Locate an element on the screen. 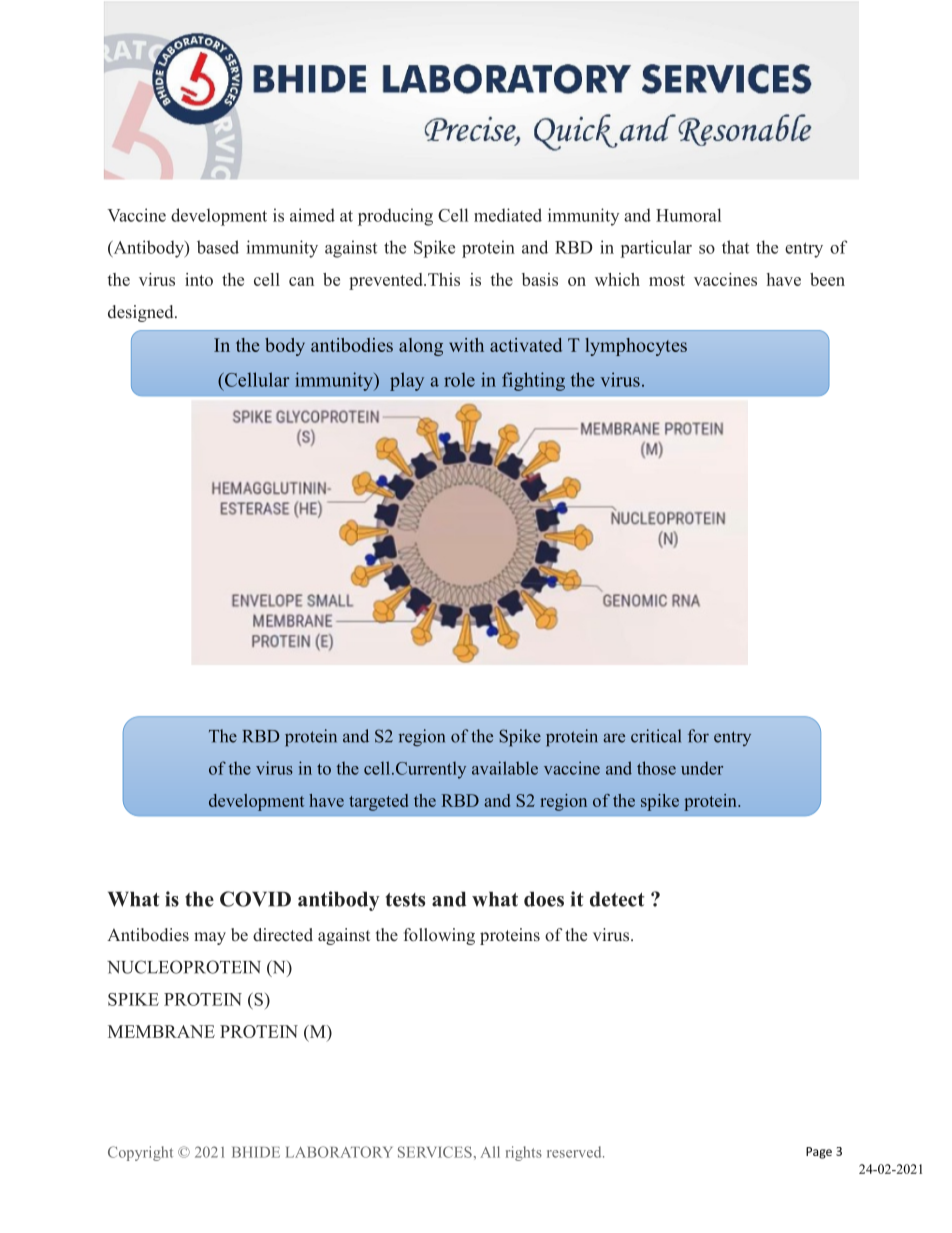  Copyright is located at coordinates (140, 1153).
